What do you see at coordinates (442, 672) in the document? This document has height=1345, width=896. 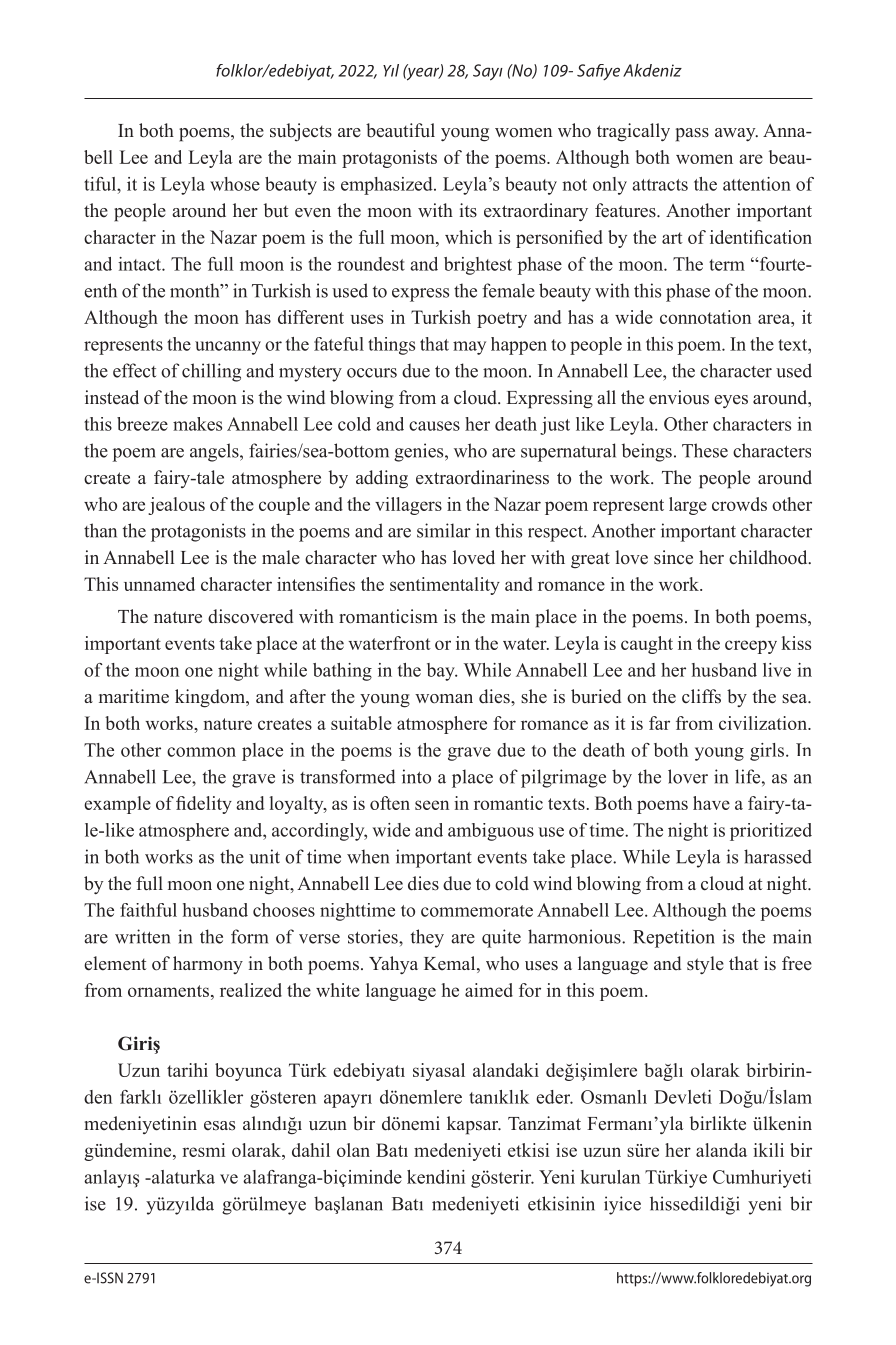 I see `bay` at bounding box center [442, 672].
